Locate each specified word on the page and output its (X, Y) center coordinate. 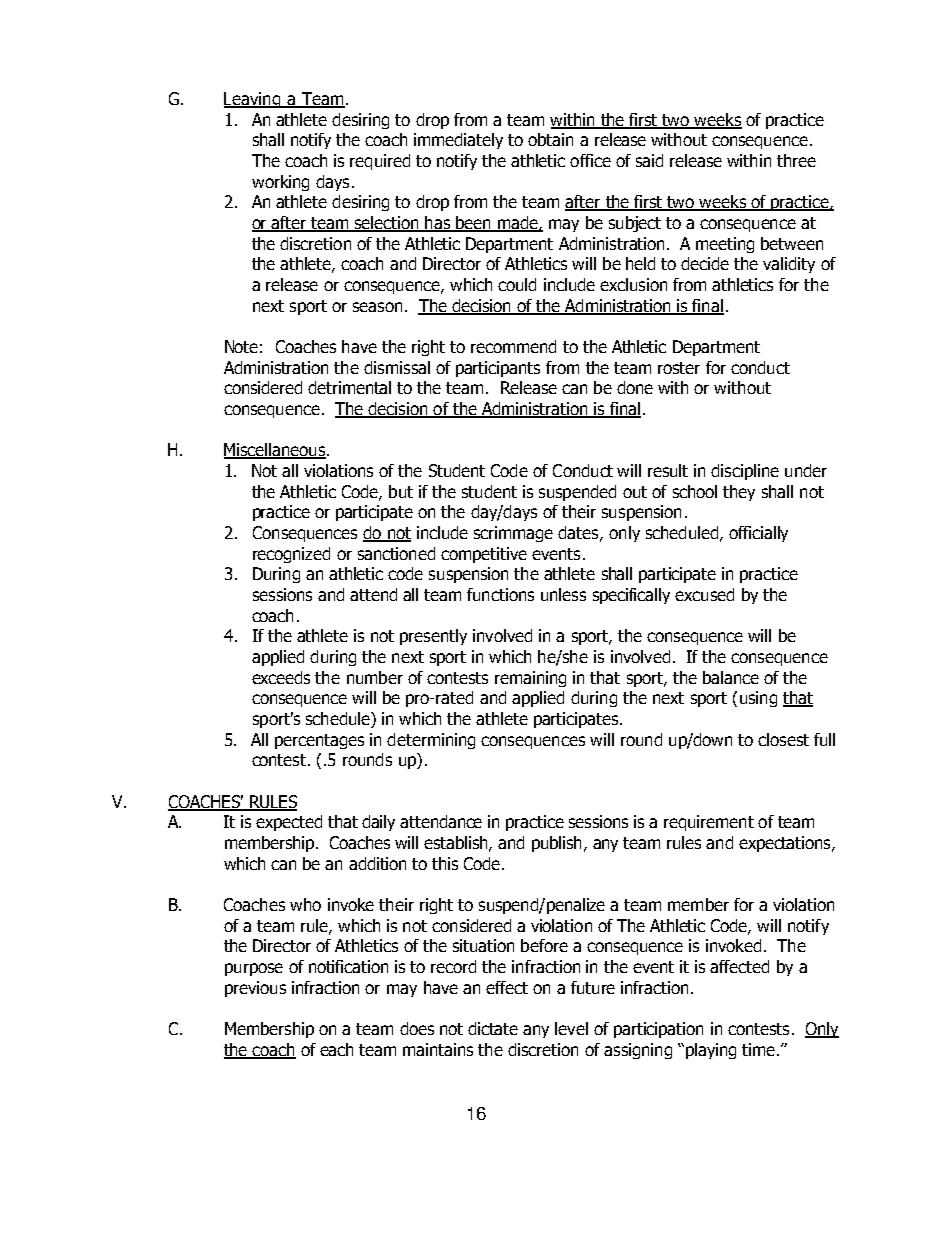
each (336, 1049)
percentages (319, 741)
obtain (550, 139)
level (571, 1028)
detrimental (349, 387)
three (796, 160)
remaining (530, 679)
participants (498, 369)
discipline (745, 472)
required (380, 162)
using (758, 699)
